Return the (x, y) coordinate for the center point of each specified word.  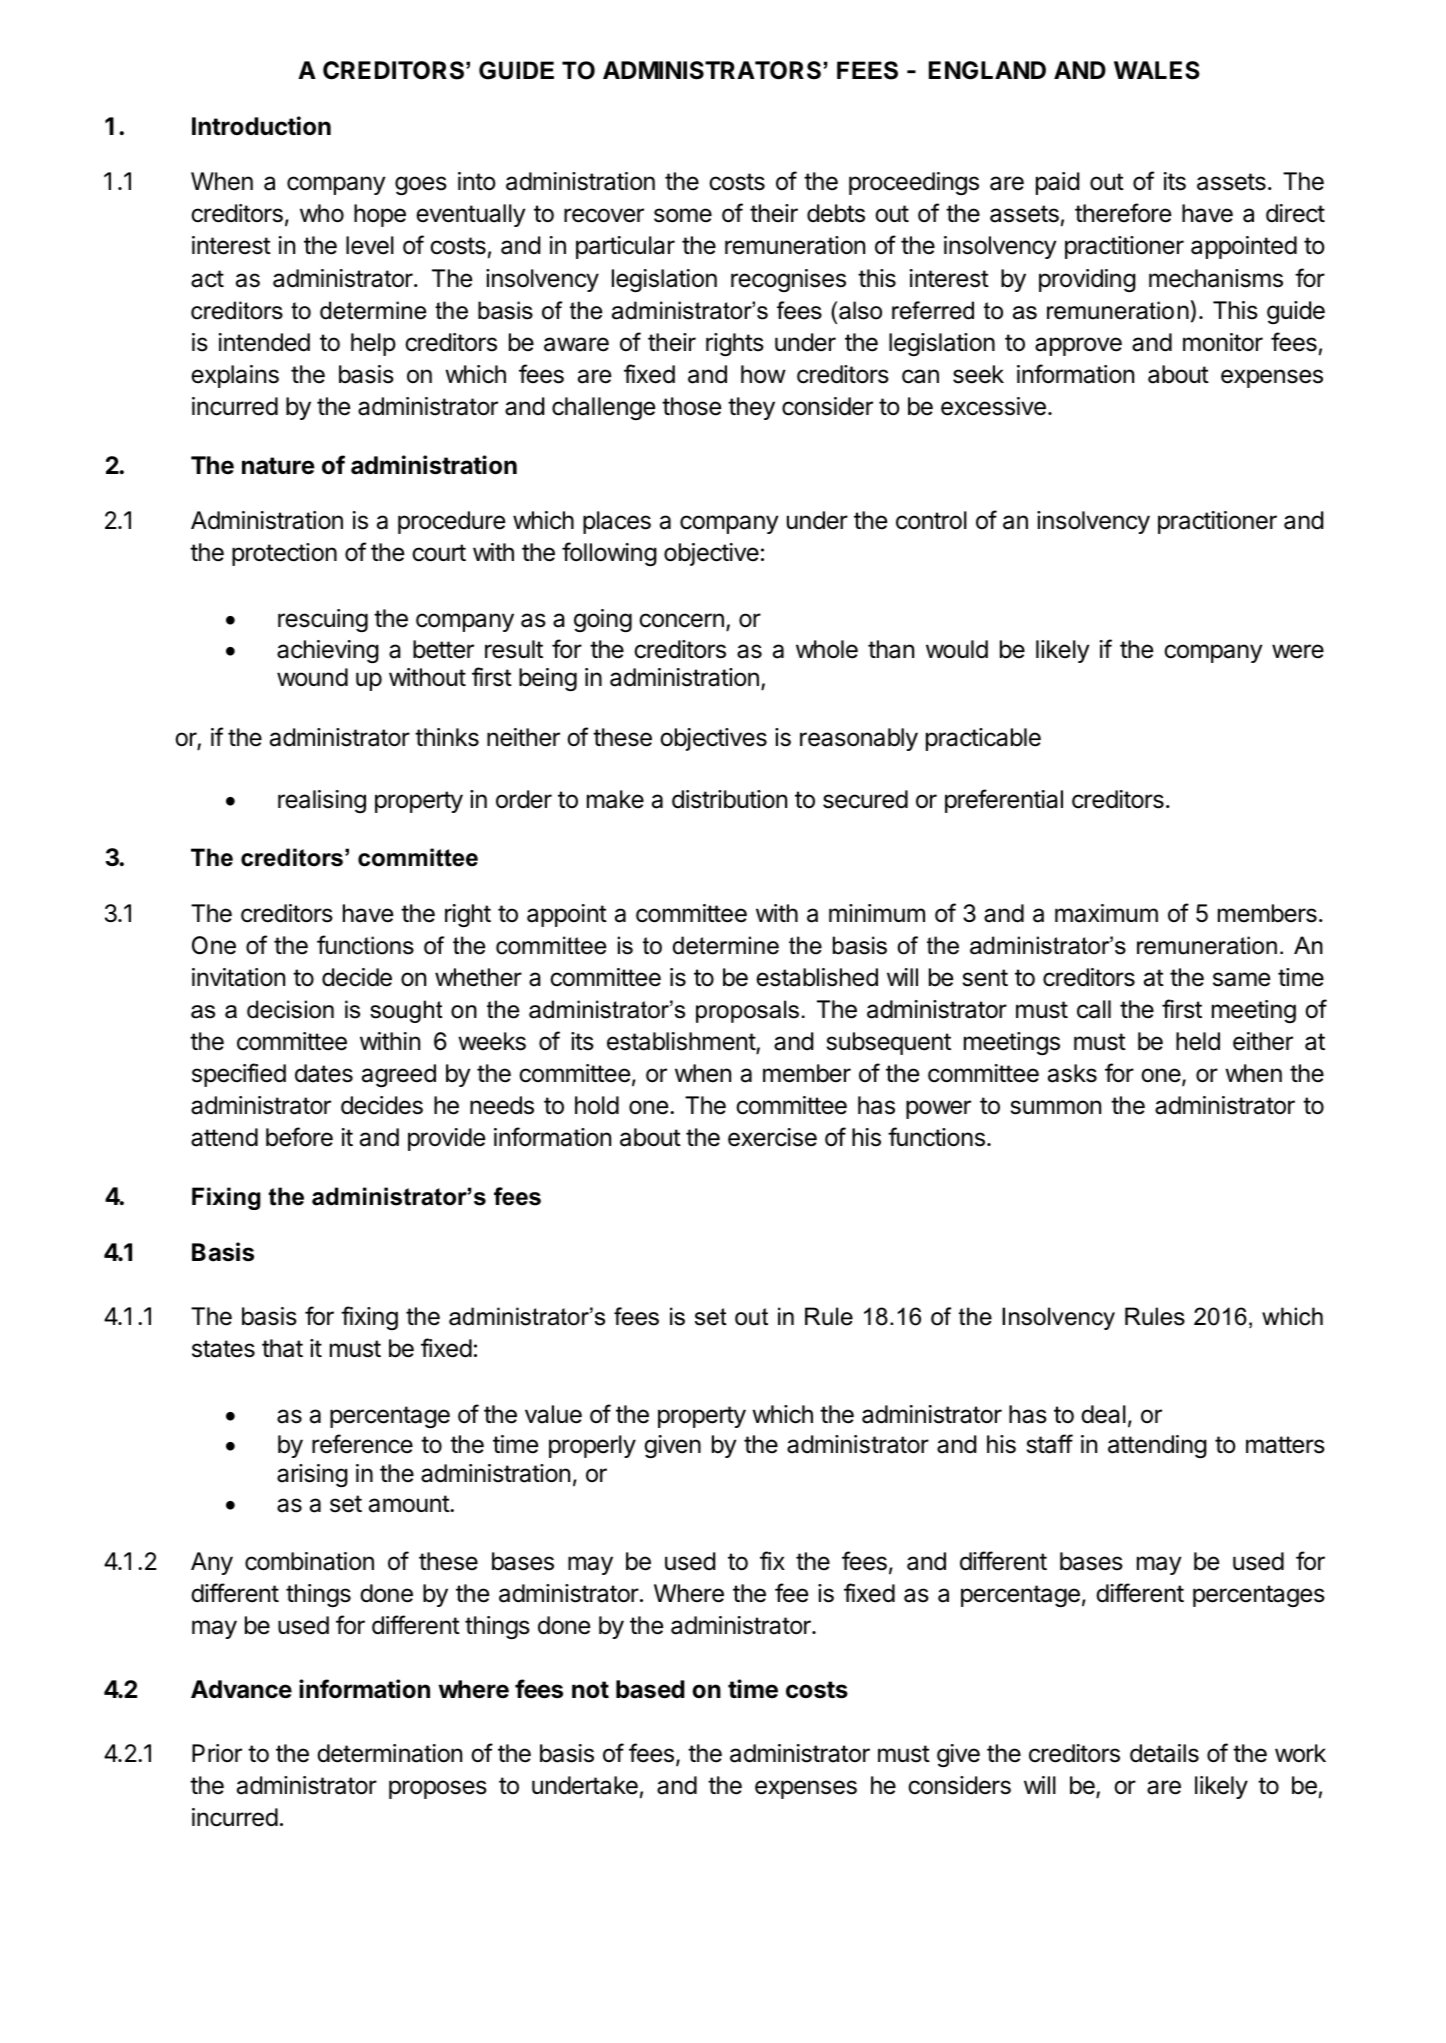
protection (284, 554)
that (282, 1348)
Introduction (261, 126)
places (617, 522)
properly (592, 1446)
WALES (1157, 70)
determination (389, 1753)
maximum (1106, 913)
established (817, 977)
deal (1103, 1414)
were (1298, 651)
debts (836, 213)
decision (290, 1009)
